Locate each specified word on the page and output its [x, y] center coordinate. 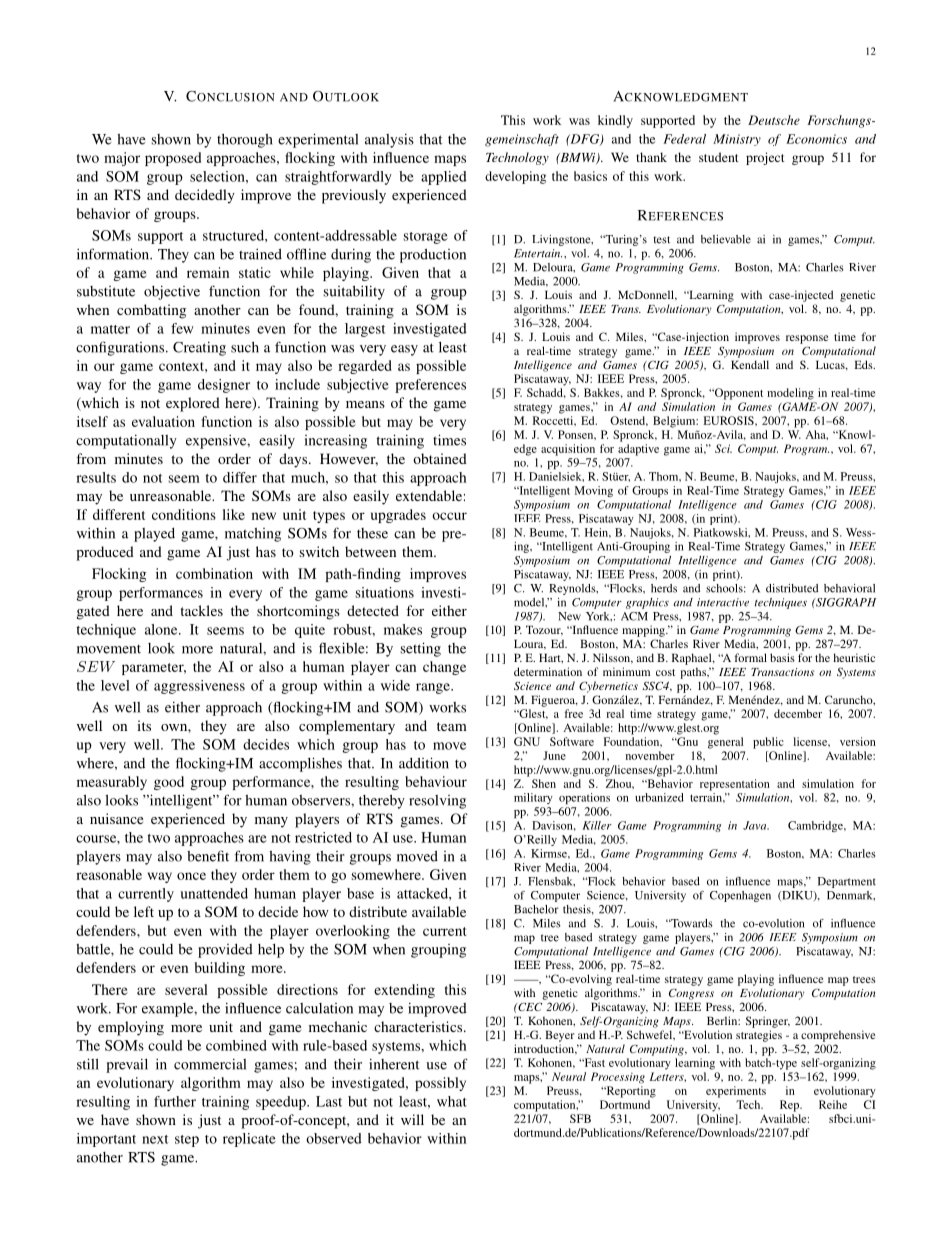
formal [751, 657]
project [765, 158]
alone [162, 629]
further [175, 1101]
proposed [173, 159]
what [452, 1101]
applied [444, 178]
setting [421, 649]
